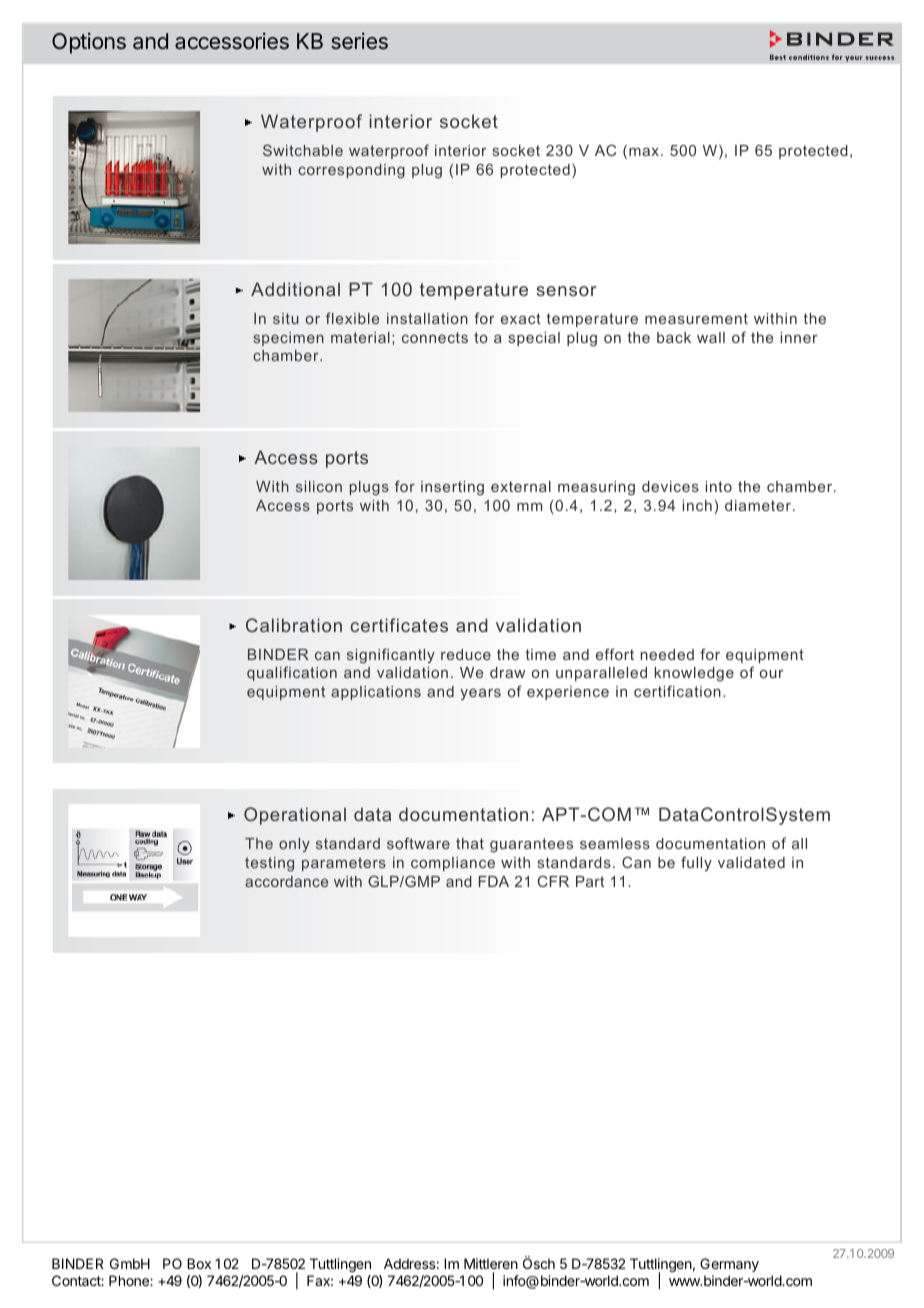 The height and width of the image is (1308, 924). I want to click on fully, so click(696, 863).
